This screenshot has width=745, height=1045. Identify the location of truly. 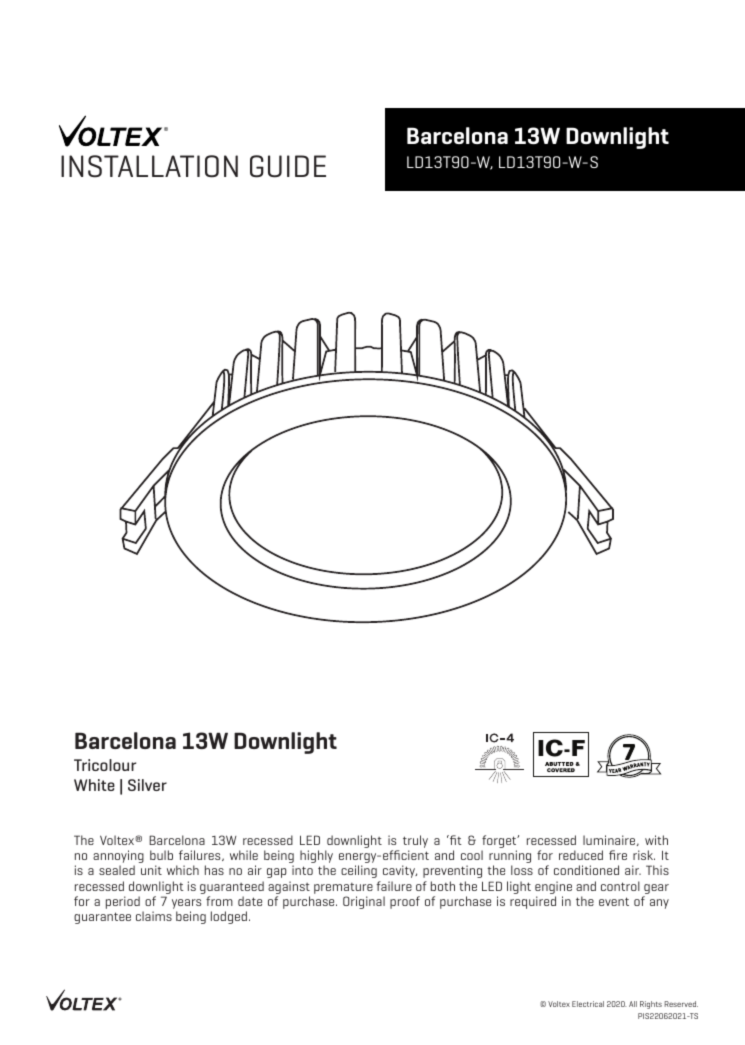
(415, 841).
